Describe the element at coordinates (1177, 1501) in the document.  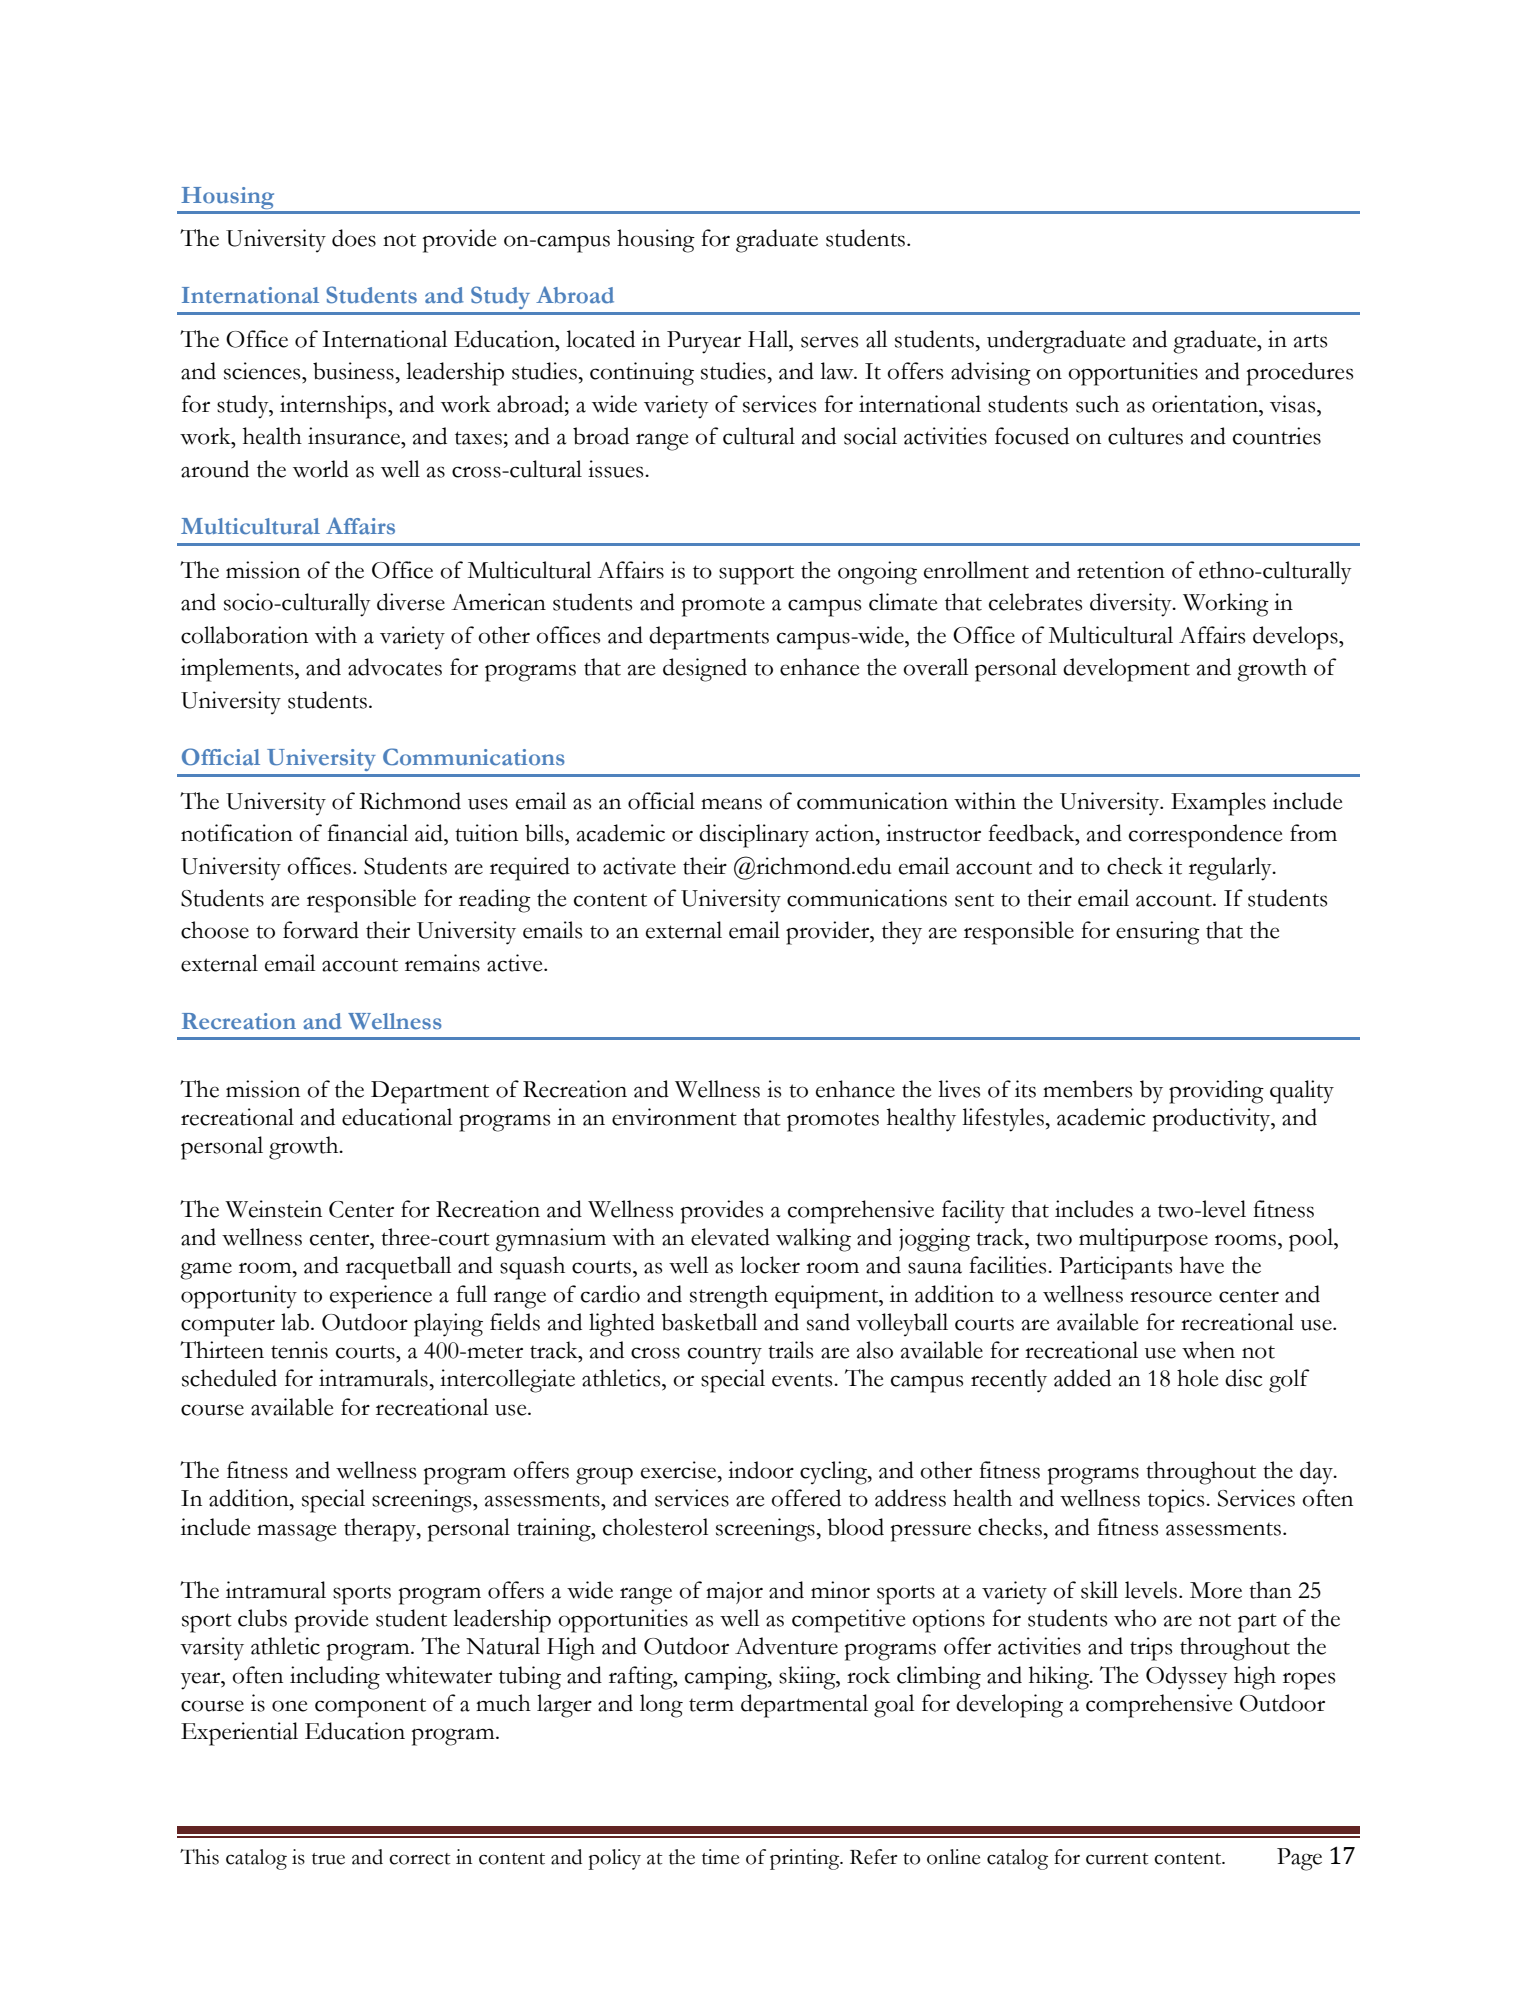
I see `topics` at that location.
